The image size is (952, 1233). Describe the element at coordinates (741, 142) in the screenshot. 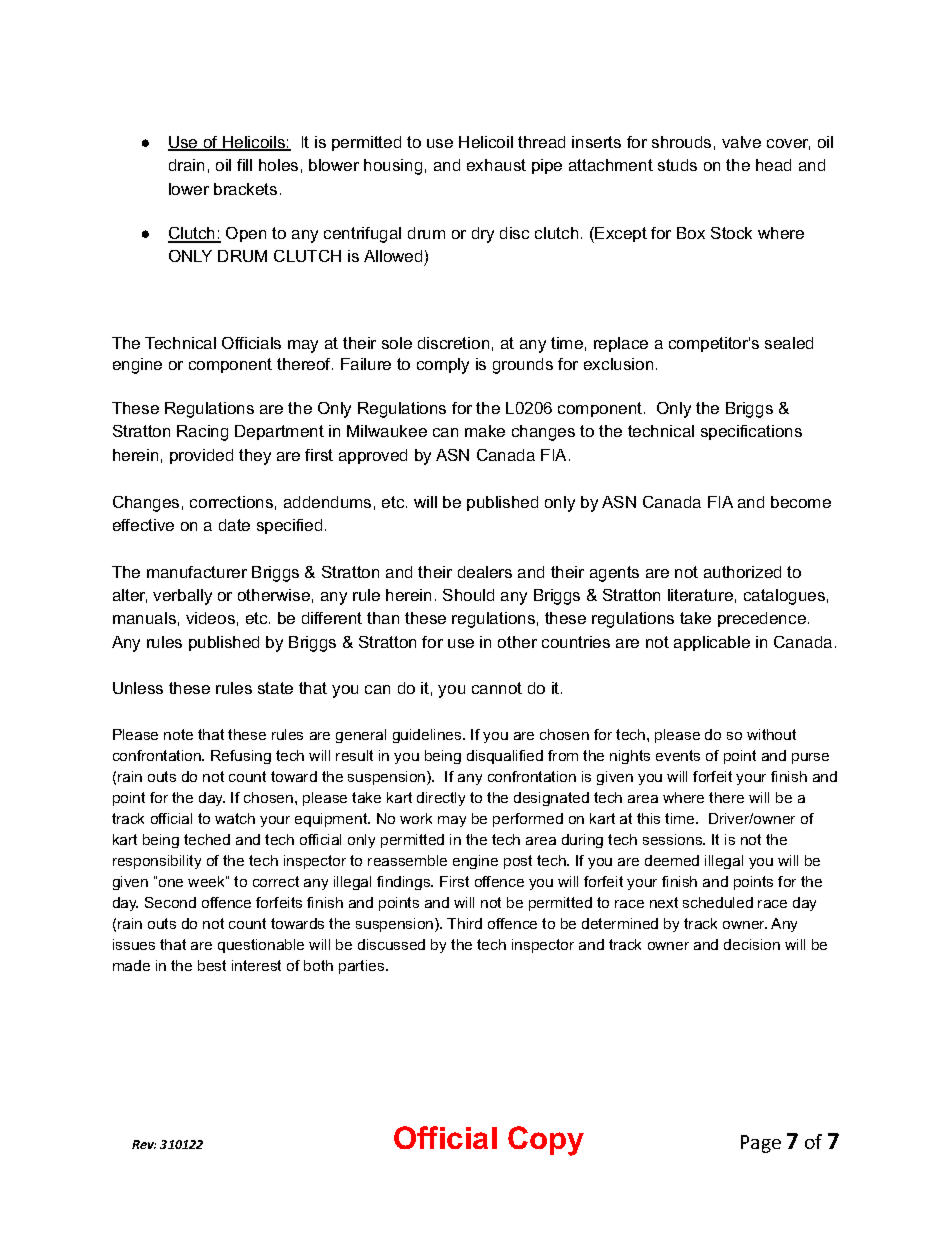

I see `valve` at that location.
